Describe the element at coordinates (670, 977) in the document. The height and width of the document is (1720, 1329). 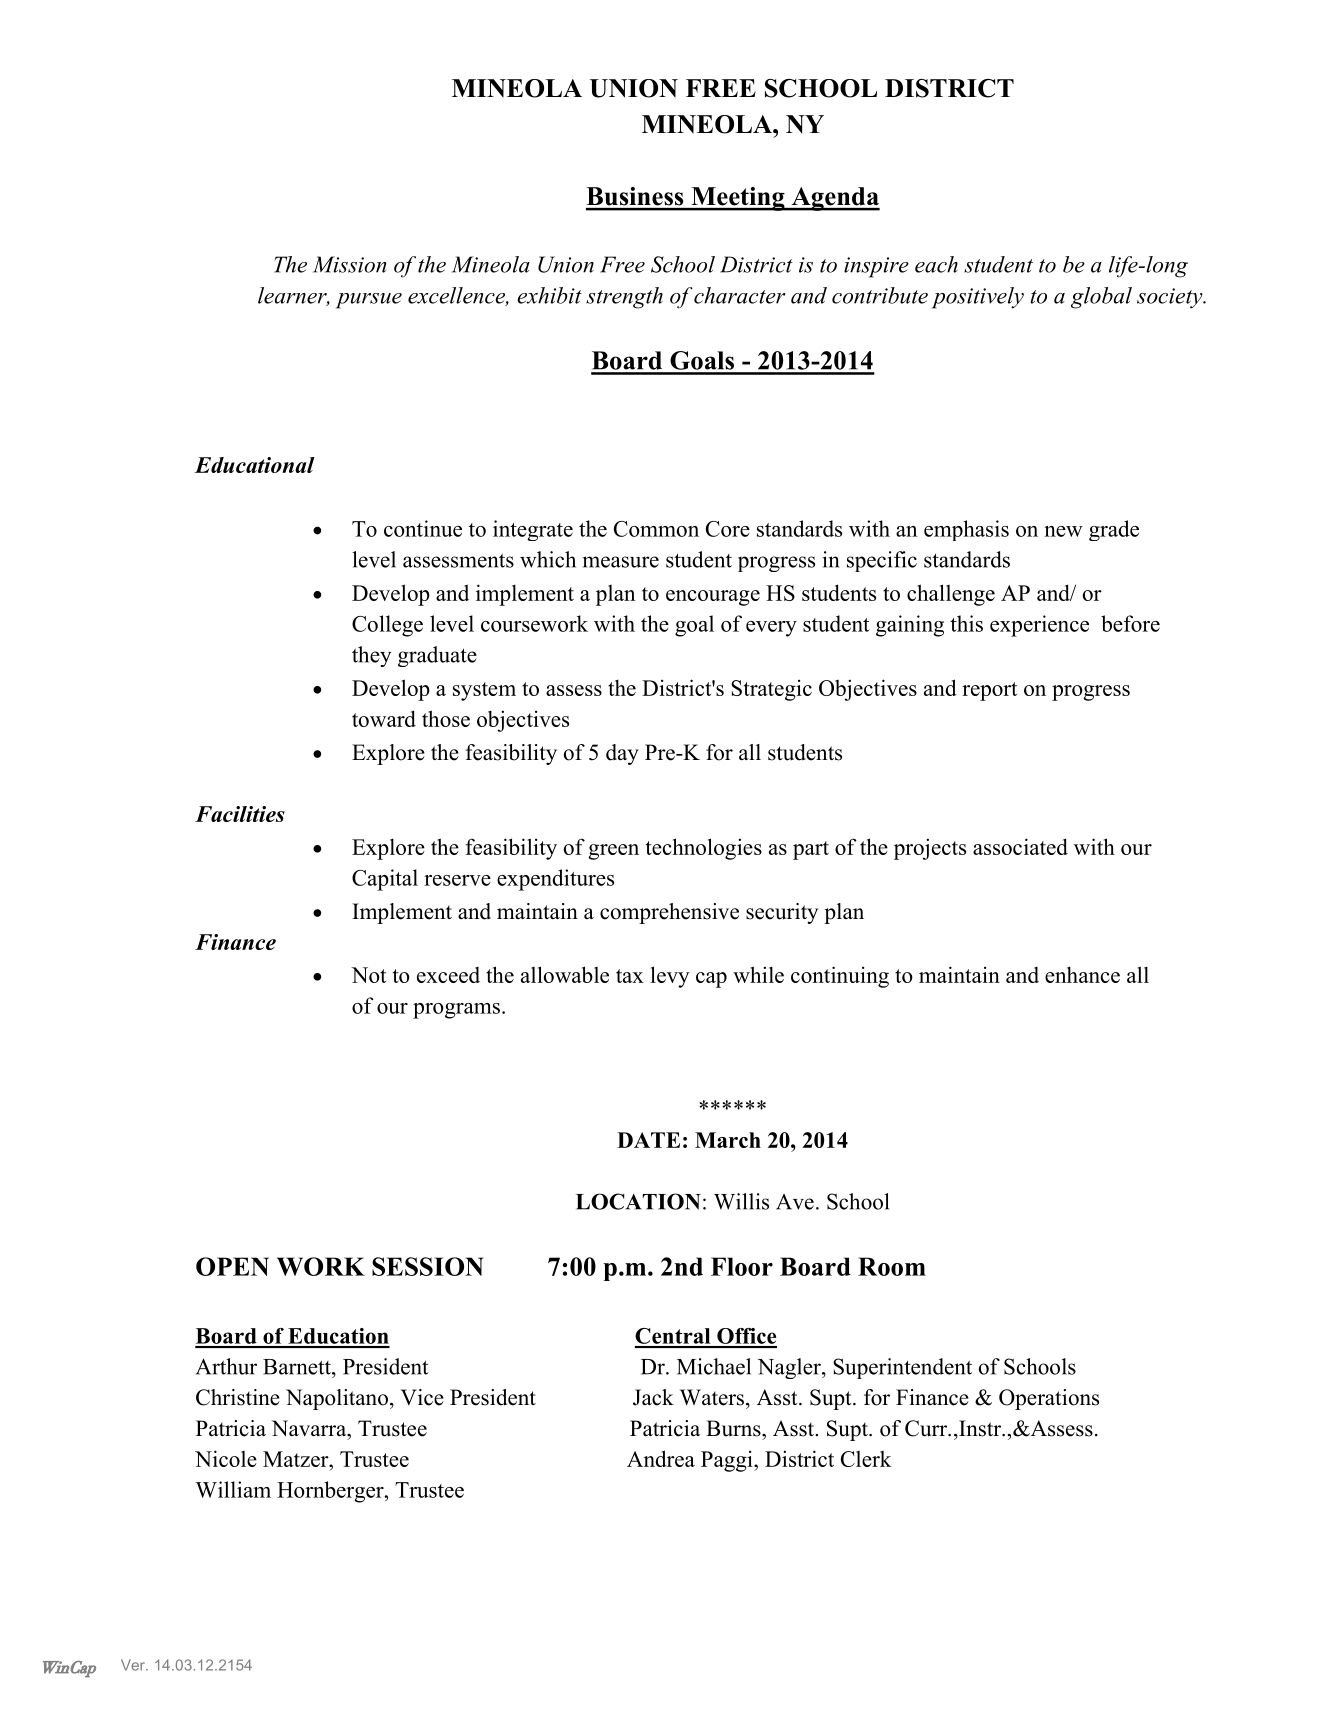
I see `levy` at that location.
